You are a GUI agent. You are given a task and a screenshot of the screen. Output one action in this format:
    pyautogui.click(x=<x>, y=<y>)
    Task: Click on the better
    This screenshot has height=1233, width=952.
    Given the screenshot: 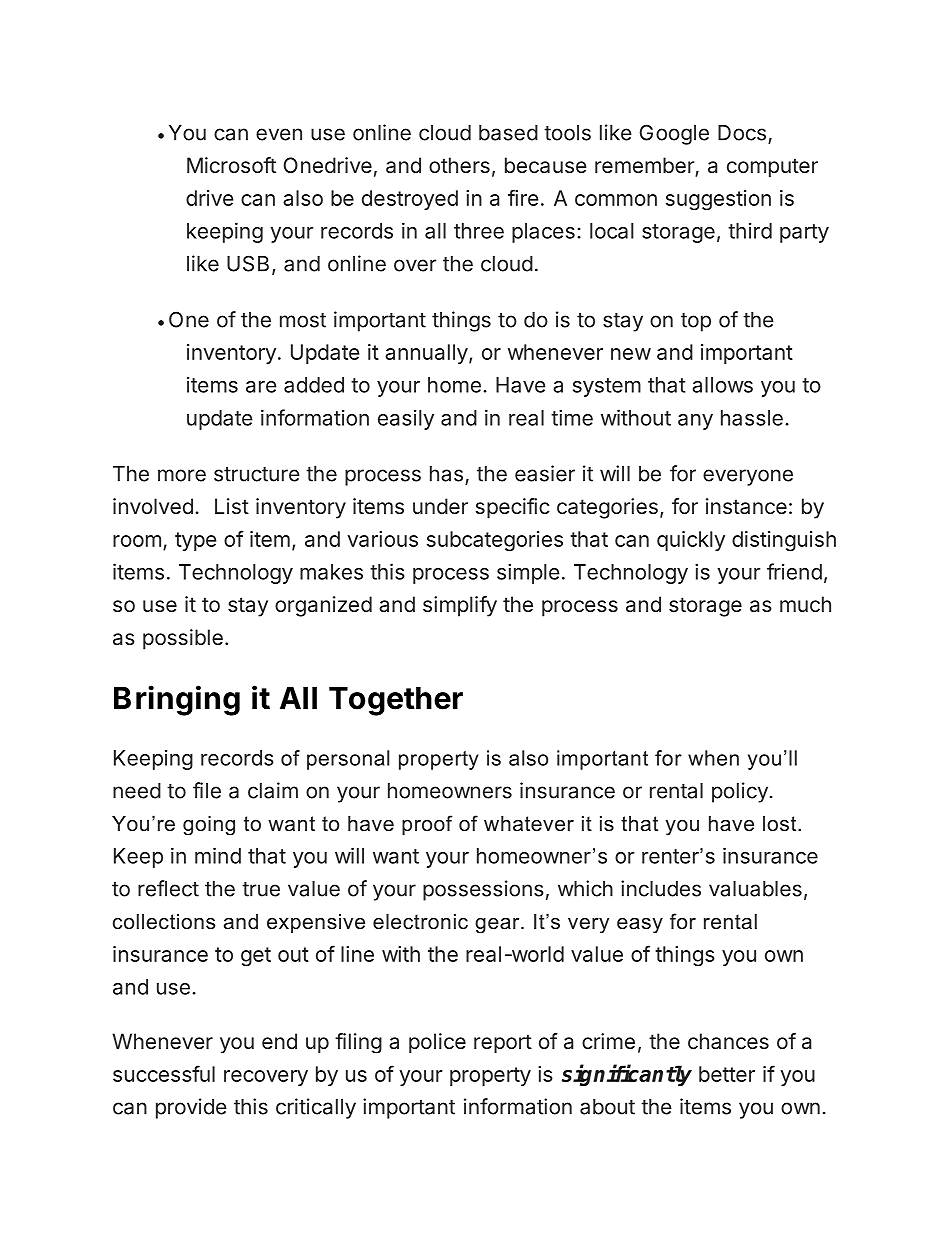 What is the action you would take?
    pyautogui.click(x=727, y=1074)
